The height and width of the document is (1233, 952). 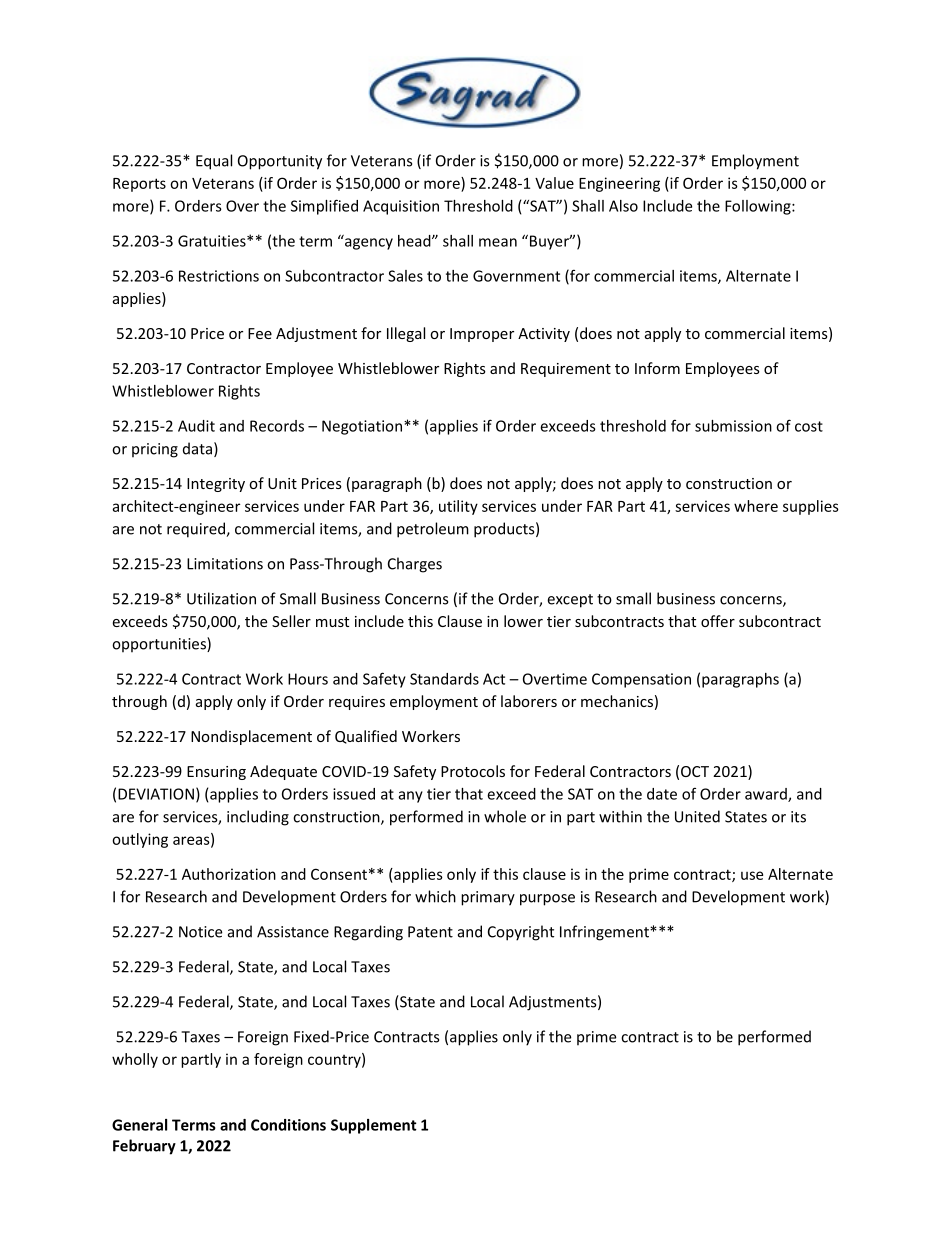 What do you see at coordinates (759, 207) in the document?
I see `Following` at bounding box center [759, 207].
